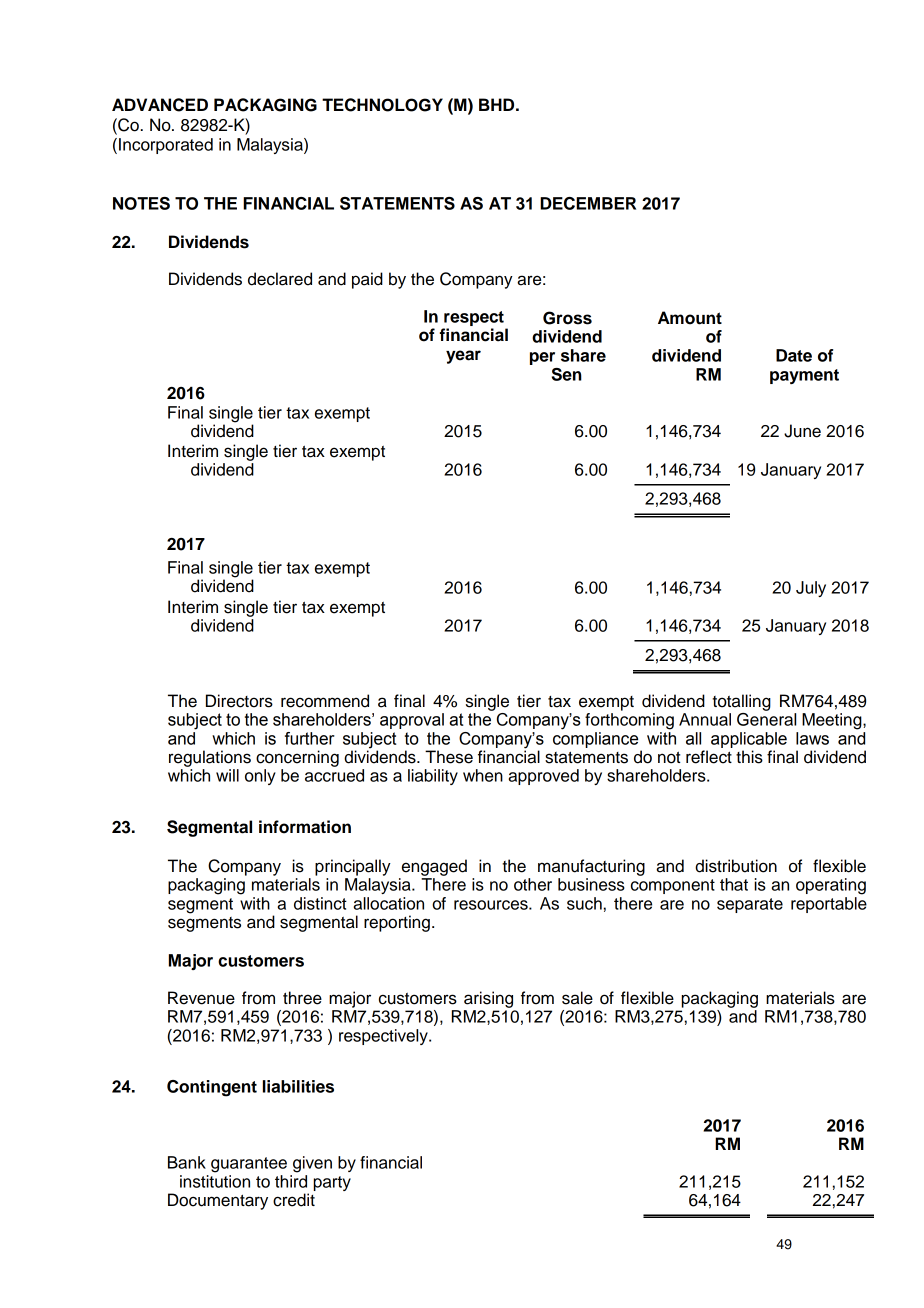 The height and width of the page is (1308, 924). What do you see at coordinates (577, 998) in the page?
I see `sale` at bounding box center [577, 998].
